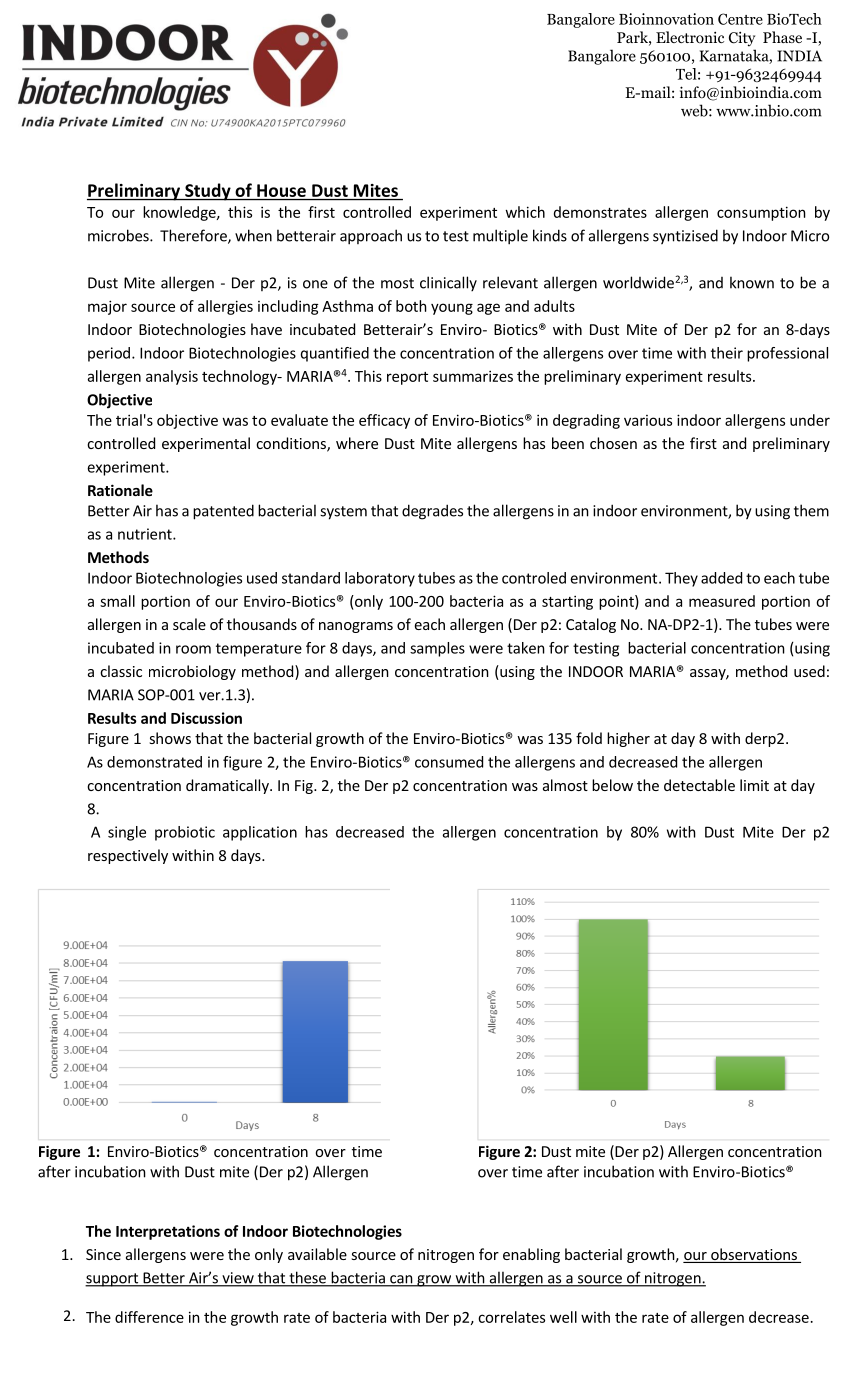  What do you see at coordinates (449, 762) in the image?
I see `consumed` at bounding box center [449, 762].
